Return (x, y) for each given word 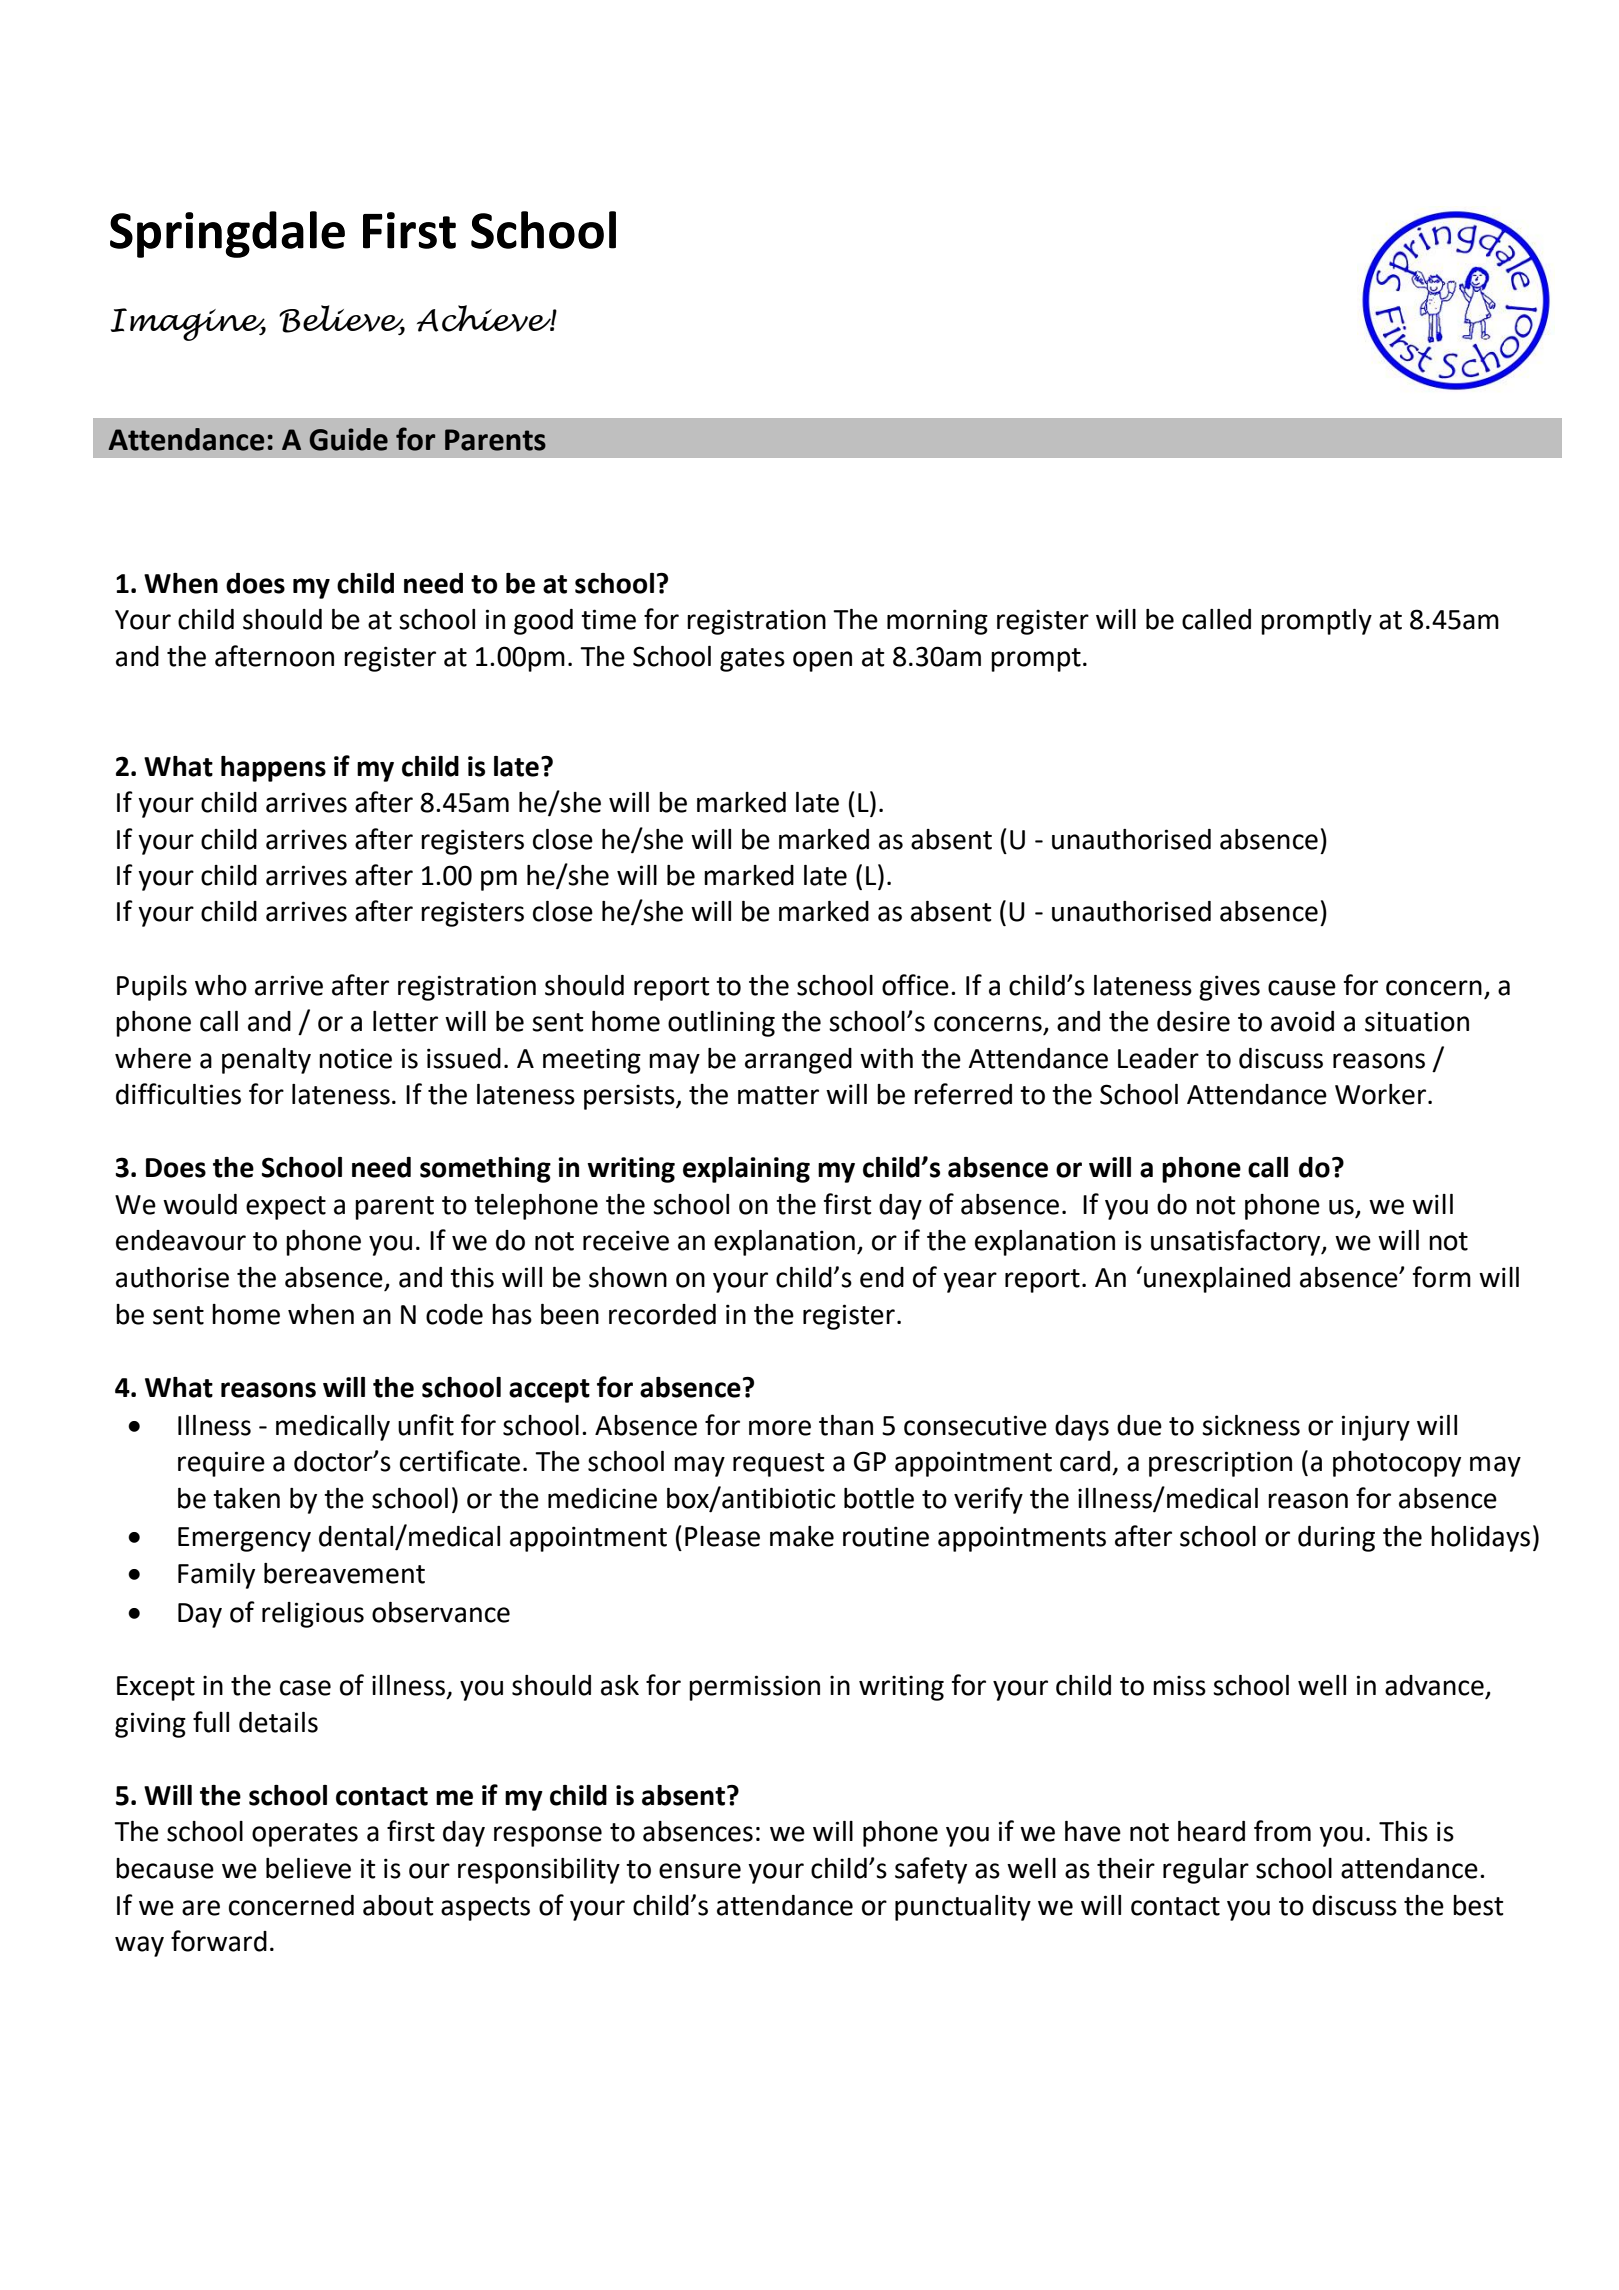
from (1282, 1831)
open (822, 661)
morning (937, 622)
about (398, 1905)
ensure (700, 1871)
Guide (348, 439)
